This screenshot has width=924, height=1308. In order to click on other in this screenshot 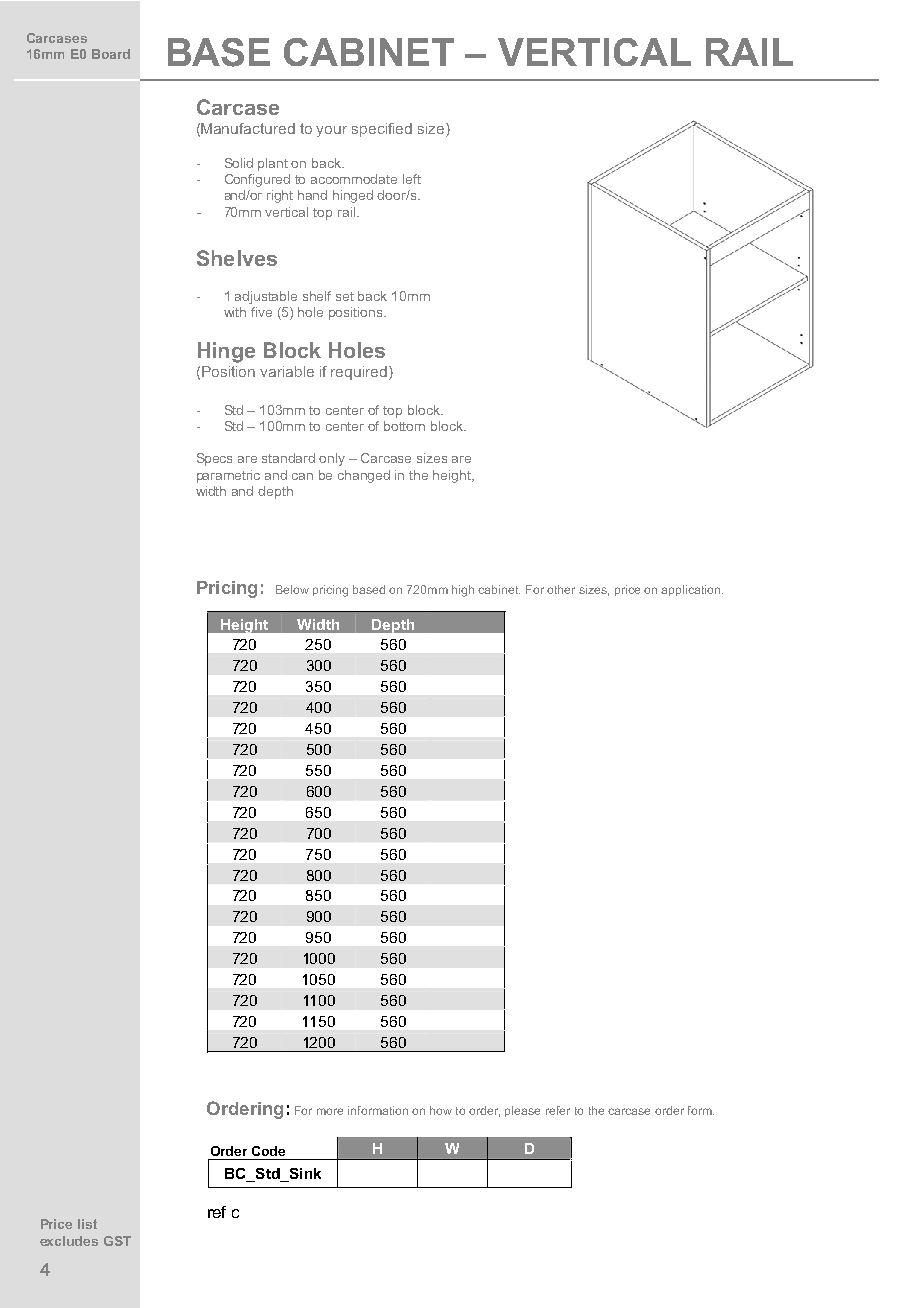, I will do `click(561, 589)`.
